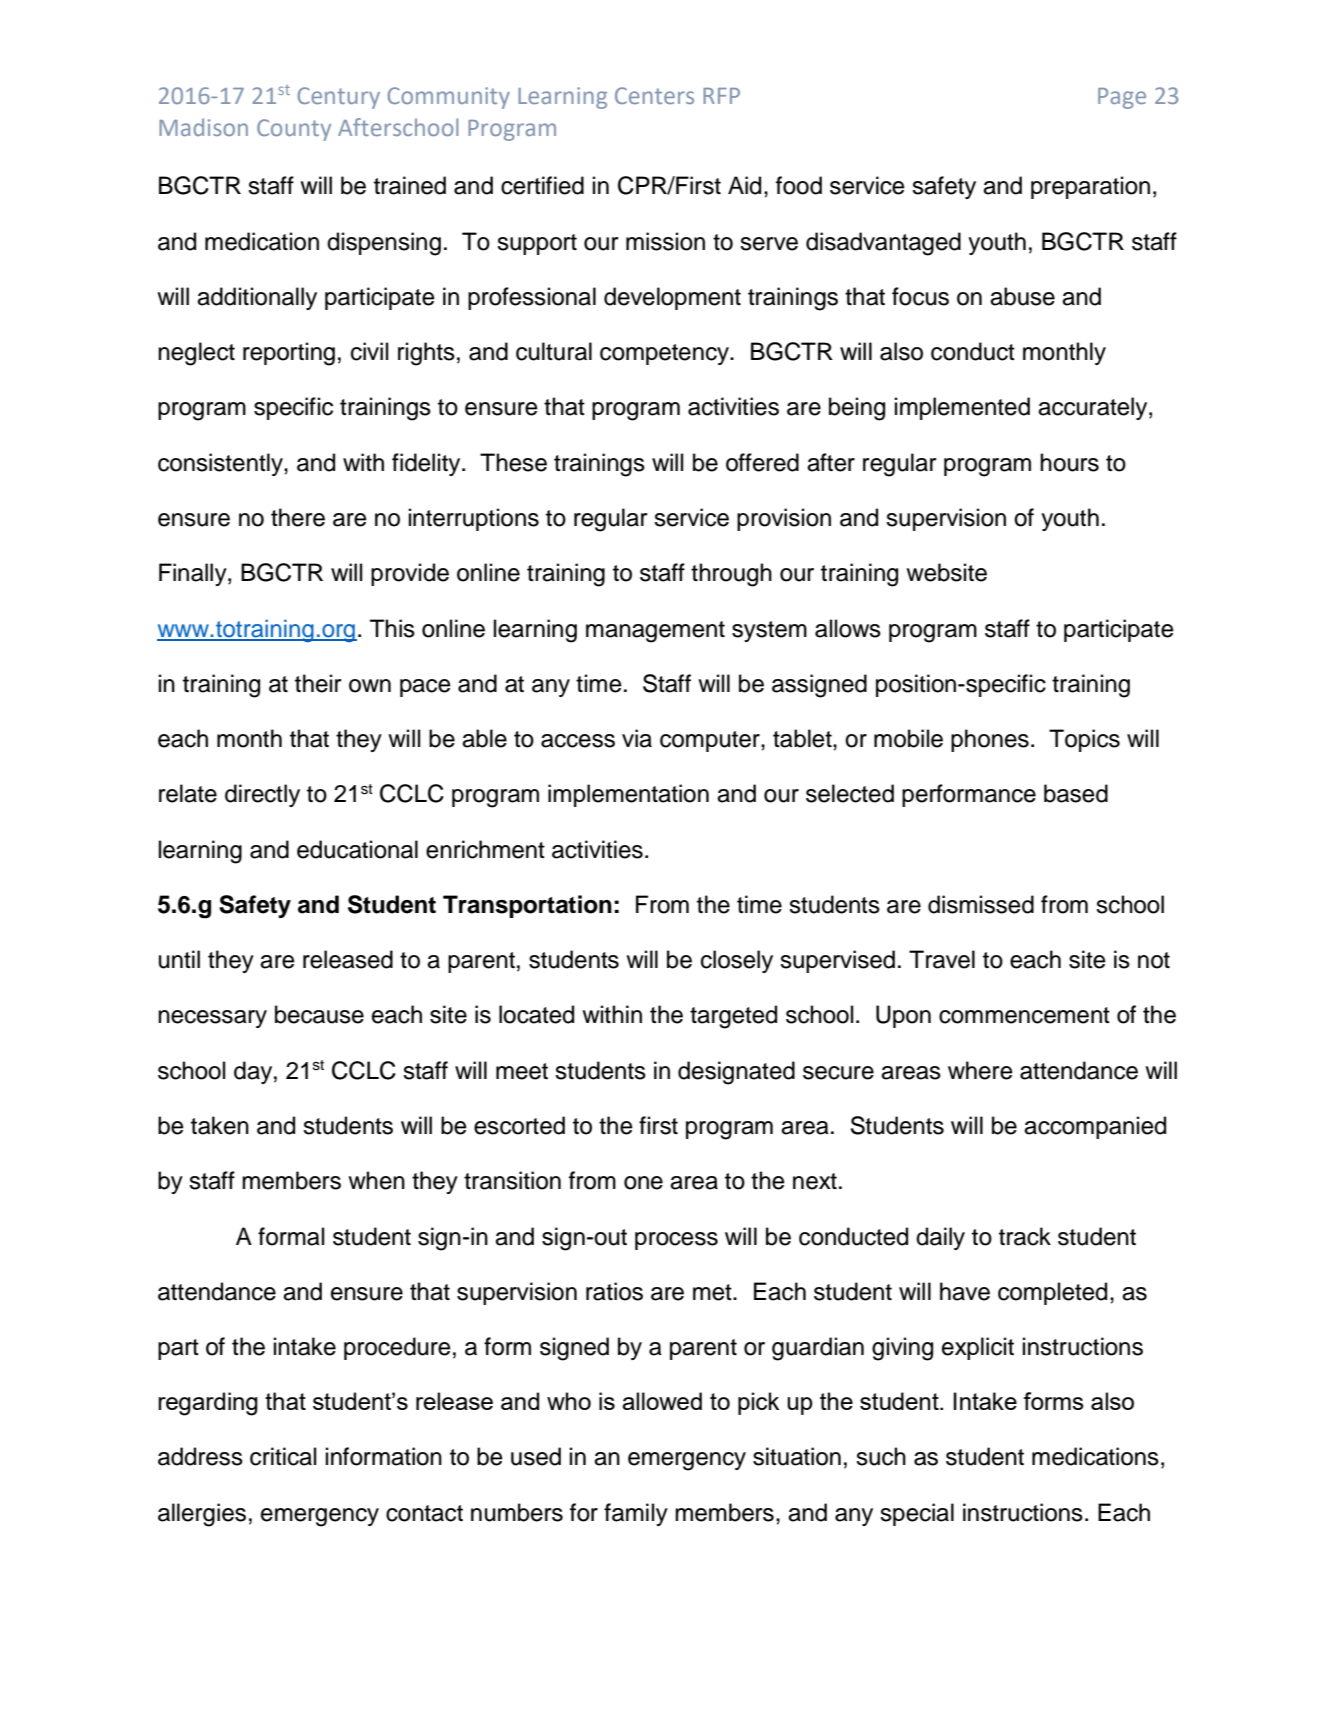  What do you see at coordinates (294, 130) in the screenshot?
I see `County` at bounding box center [294, 130].
